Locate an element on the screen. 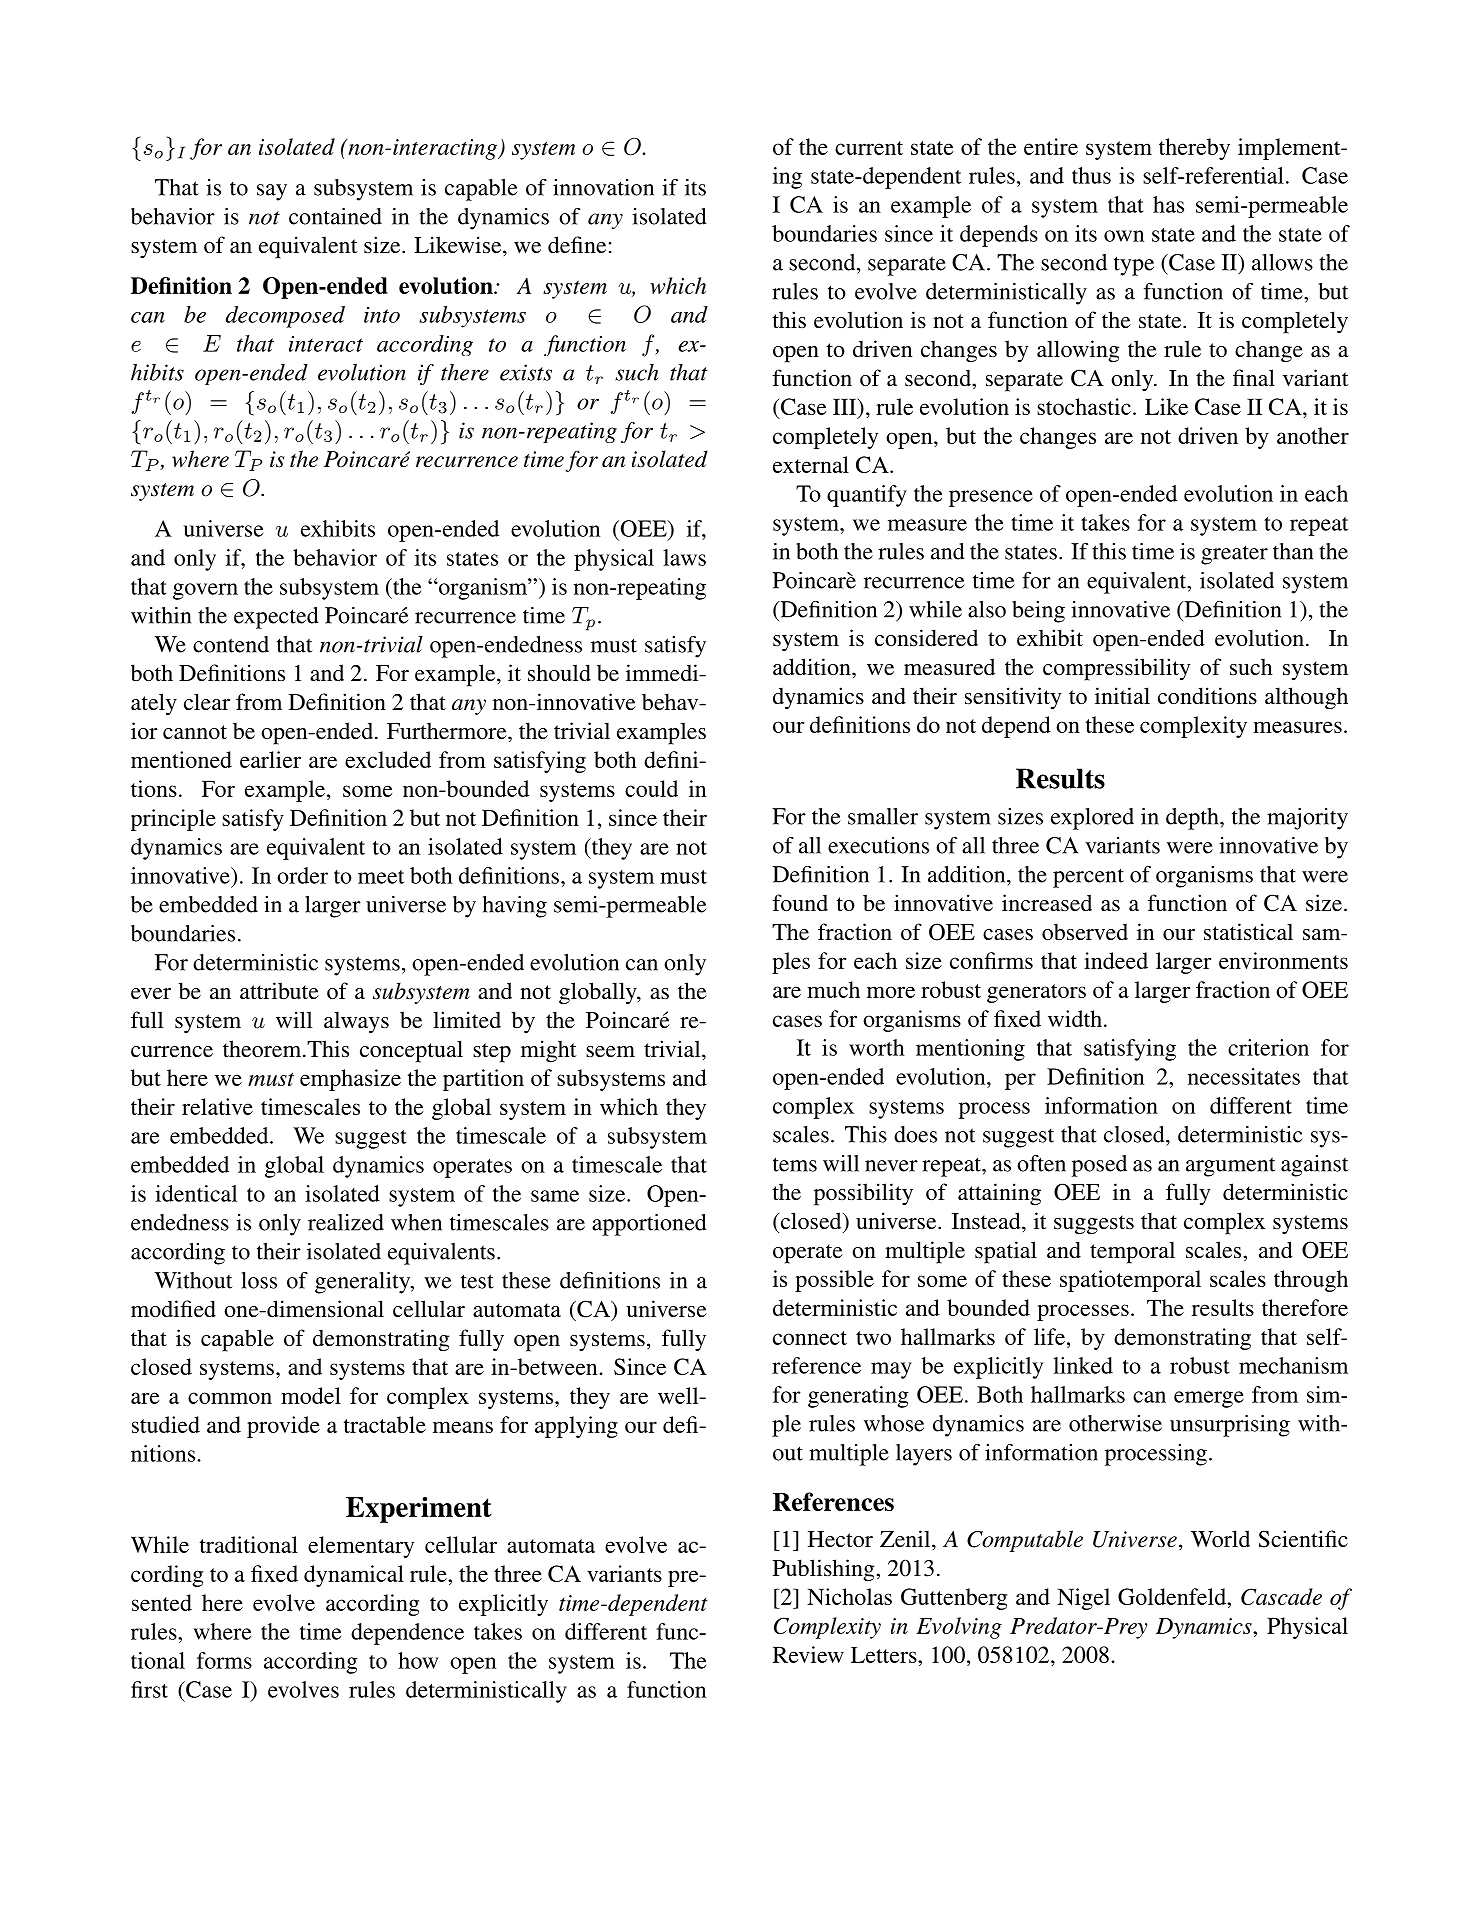  model is located at coordinates (311, 1395).
